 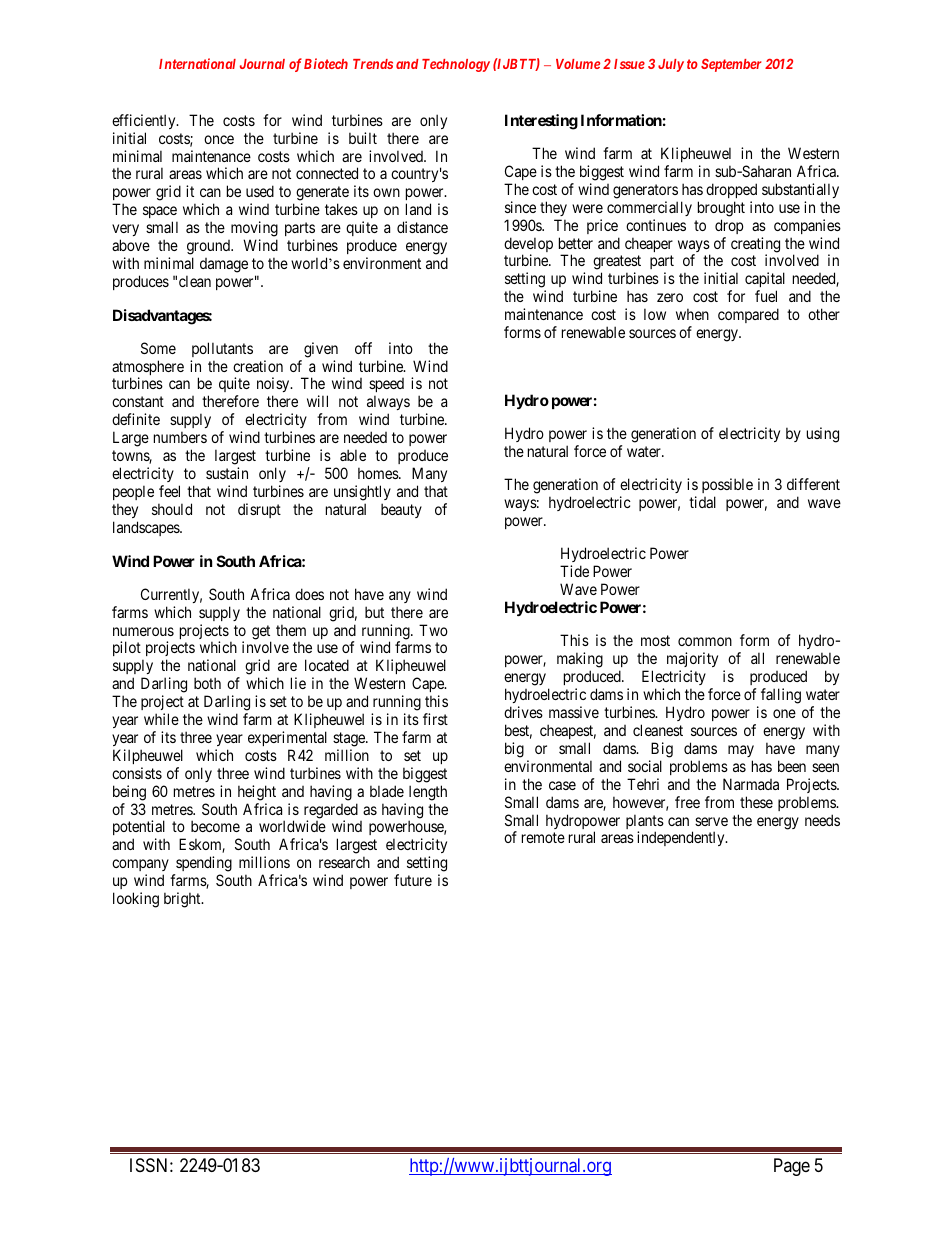 What do you see at coordinates (219, 139) in the document?
I see `once` at bounding box center [219, 139].
